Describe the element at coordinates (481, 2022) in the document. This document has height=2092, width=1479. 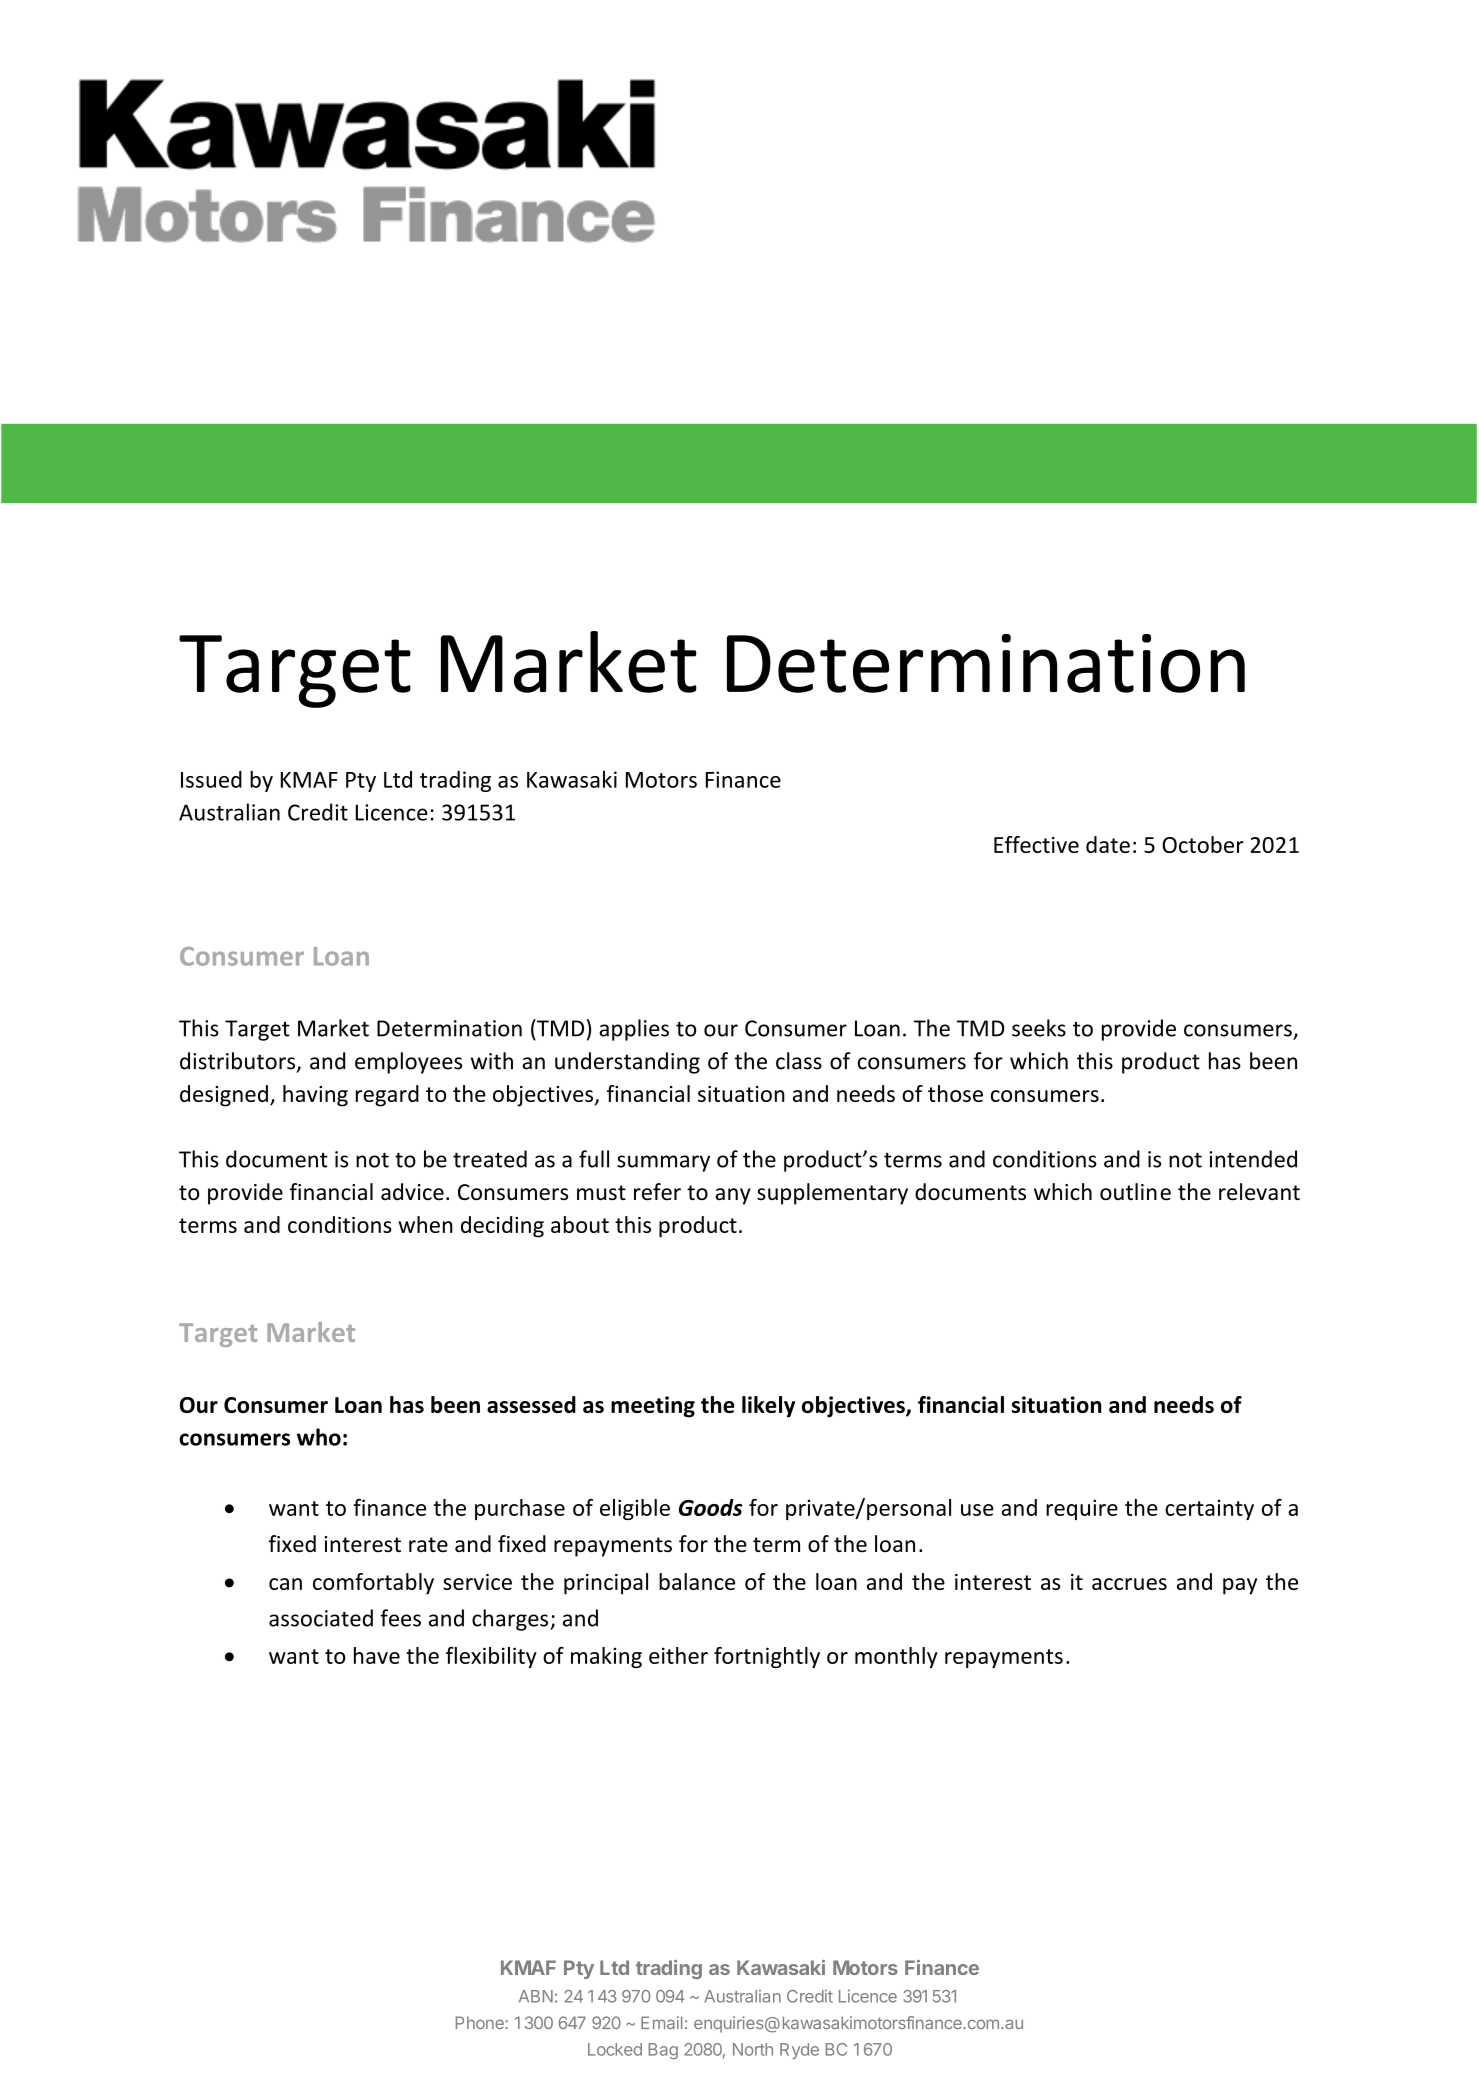
I see `Phone` at that location.
